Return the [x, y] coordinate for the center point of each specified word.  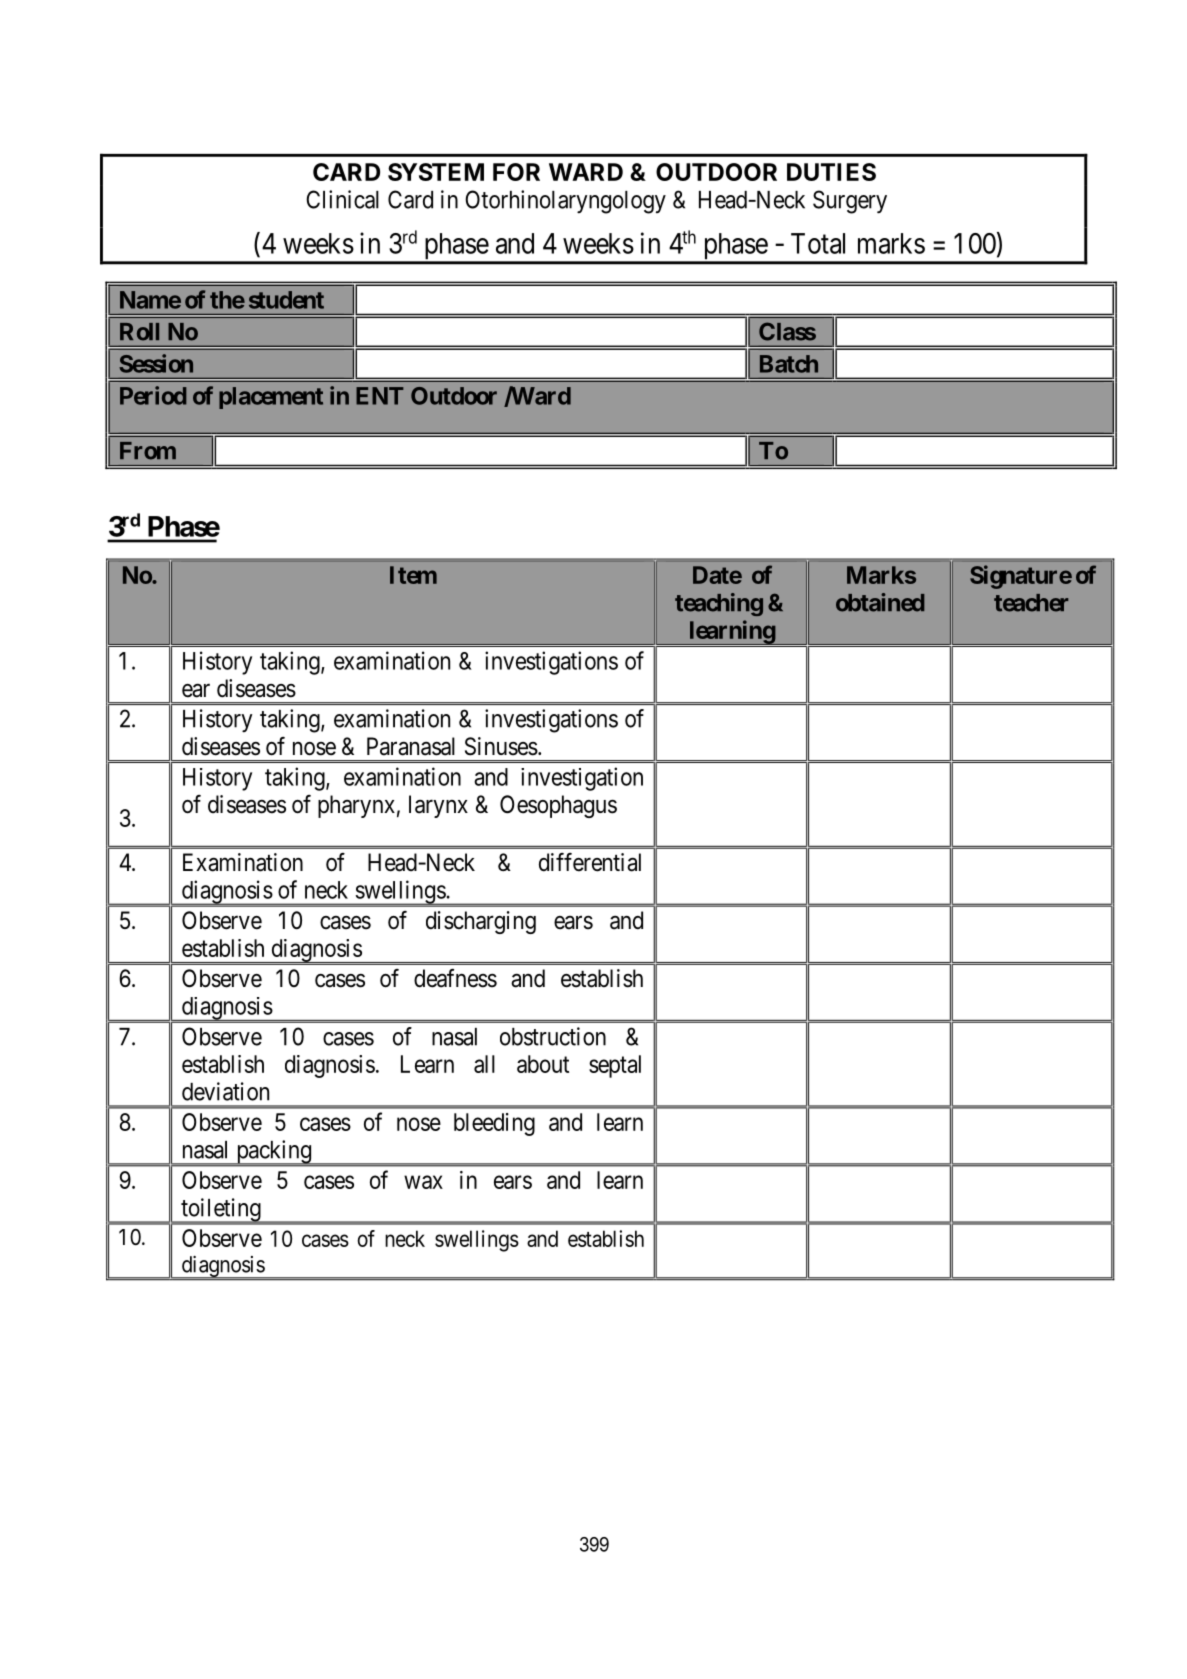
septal [615, 1066]
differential [590, 862]
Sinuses [501, 746]
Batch [789, 364]
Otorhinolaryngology [565, 202]
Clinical [342, 199]
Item [413, 575]
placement [271, 398]
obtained [880, 602]
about [543, 1064]
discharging [481, 922]
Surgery [850, 202]
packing [274, 1153]
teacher [1031, 603]
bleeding [494, 1124]
